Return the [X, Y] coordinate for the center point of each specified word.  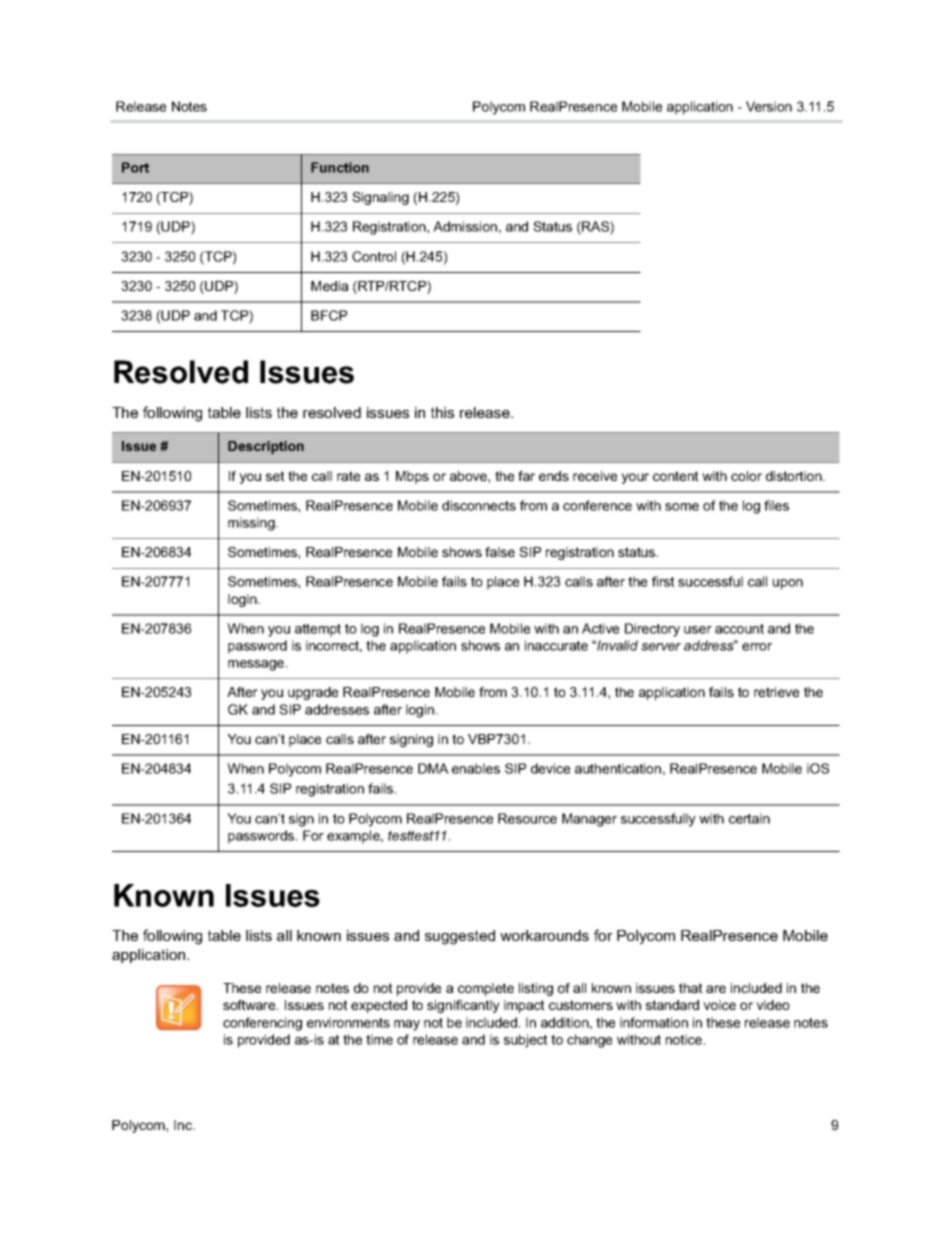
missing [252, 524]
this [442, 412]
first [663, 581]
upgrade [313, 693]
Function [340, 167]
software [250, 1005]
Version [769, 106]
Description [266, 447]
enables [476, 768]
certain [749, 818]
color [746, 476]
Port [135, 167]
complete [486, 989]
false [500, 552]
